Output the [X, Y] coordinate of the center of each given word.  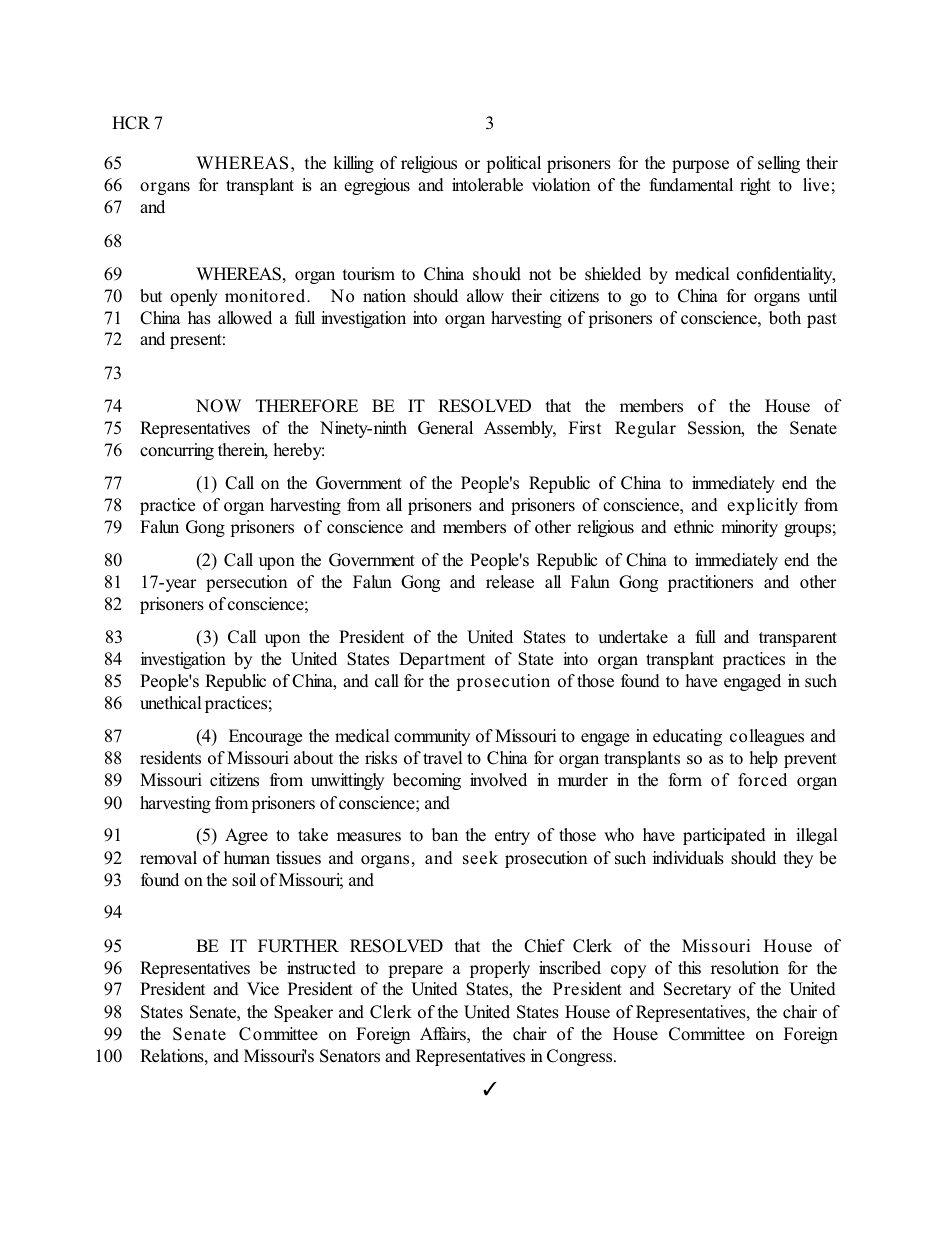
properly [500, 969]
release [510, 582]
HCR [131, 123]
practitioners [710, 583]
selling [779, 164]
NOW [218, 406]
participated [724, 836]
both [785, 318]
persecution [246, 583]
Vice [263, 989]
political [513, 164]
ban [445, 834]
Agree [246, 836]
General [445, 428]
